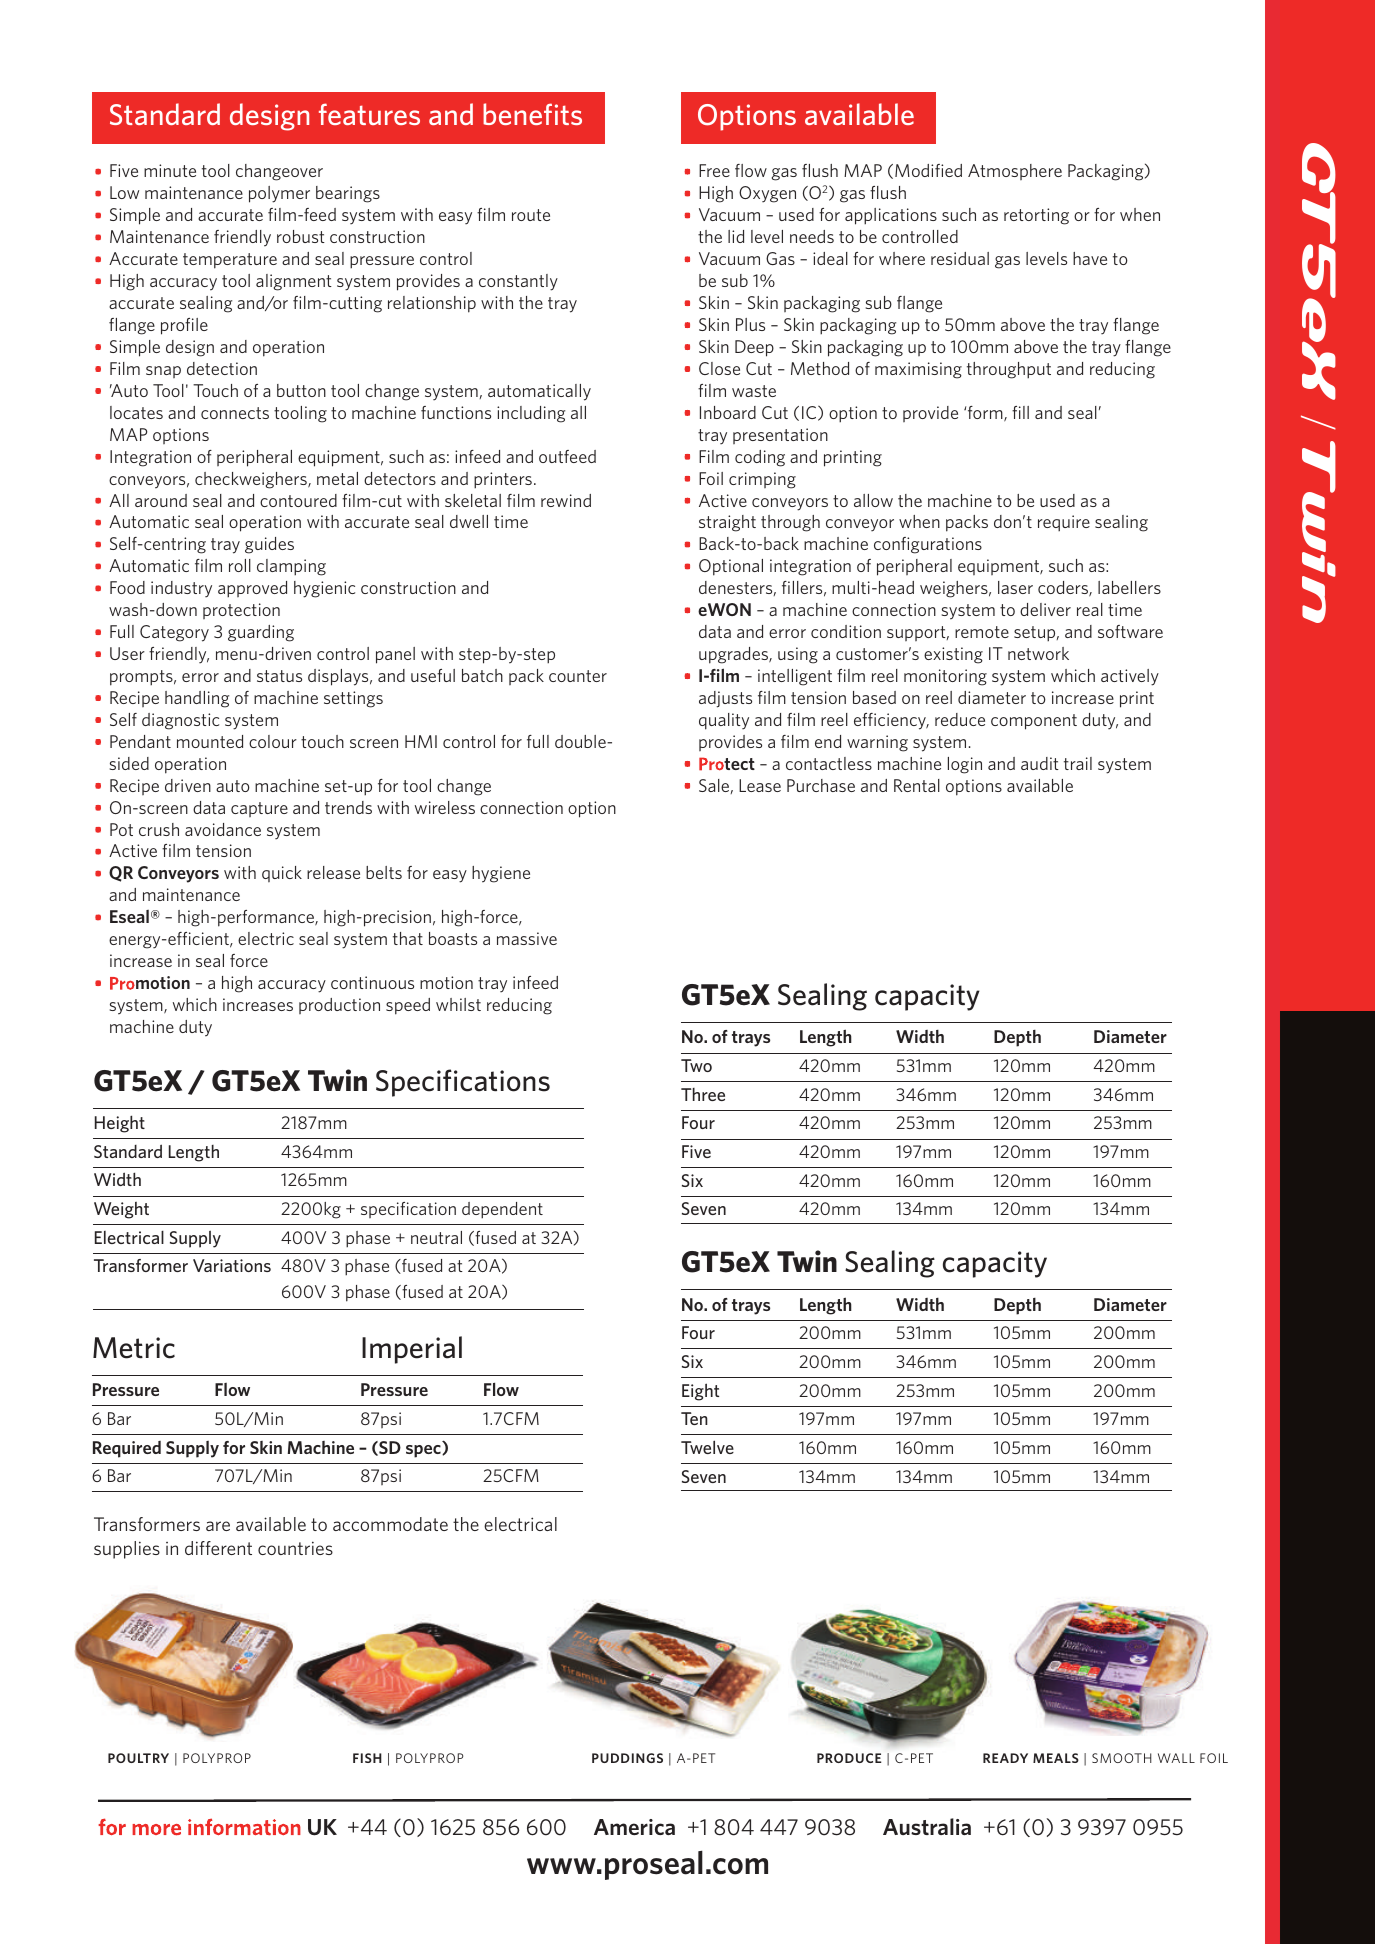 This screenshot has height=1944, width=1375. I want to click on polymer, so click(279, 194).
